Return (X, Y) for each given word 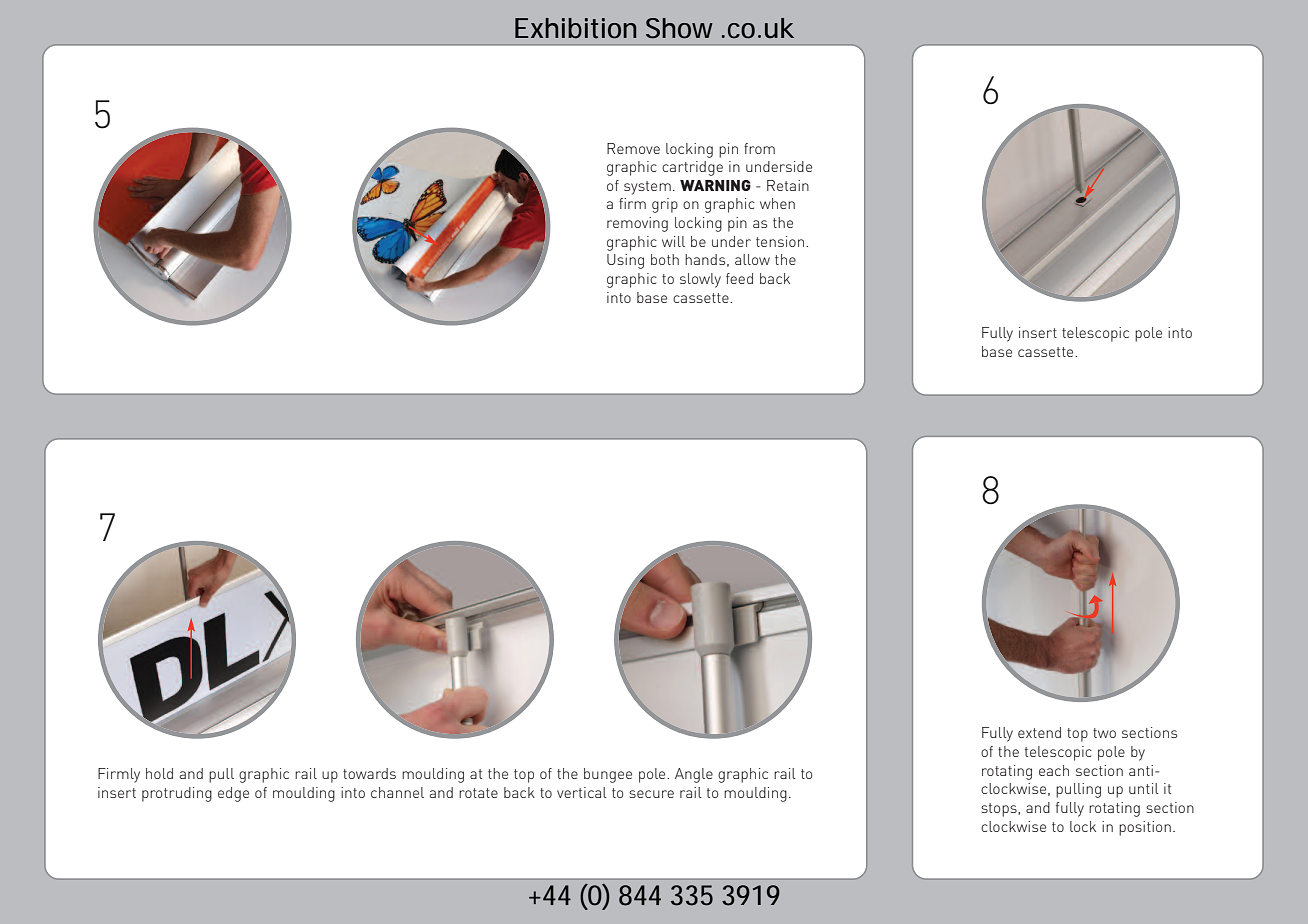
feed (739, 278)
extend (1039, 732)
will (673, 241)
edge (233, 794)
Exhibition (575, 28)
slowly (700, 280)
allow (752, 259)
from (759, 148)
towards (369, 773)
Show (679, 28)
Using (625, 261)
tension (781, 241)
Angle (694, 775)
